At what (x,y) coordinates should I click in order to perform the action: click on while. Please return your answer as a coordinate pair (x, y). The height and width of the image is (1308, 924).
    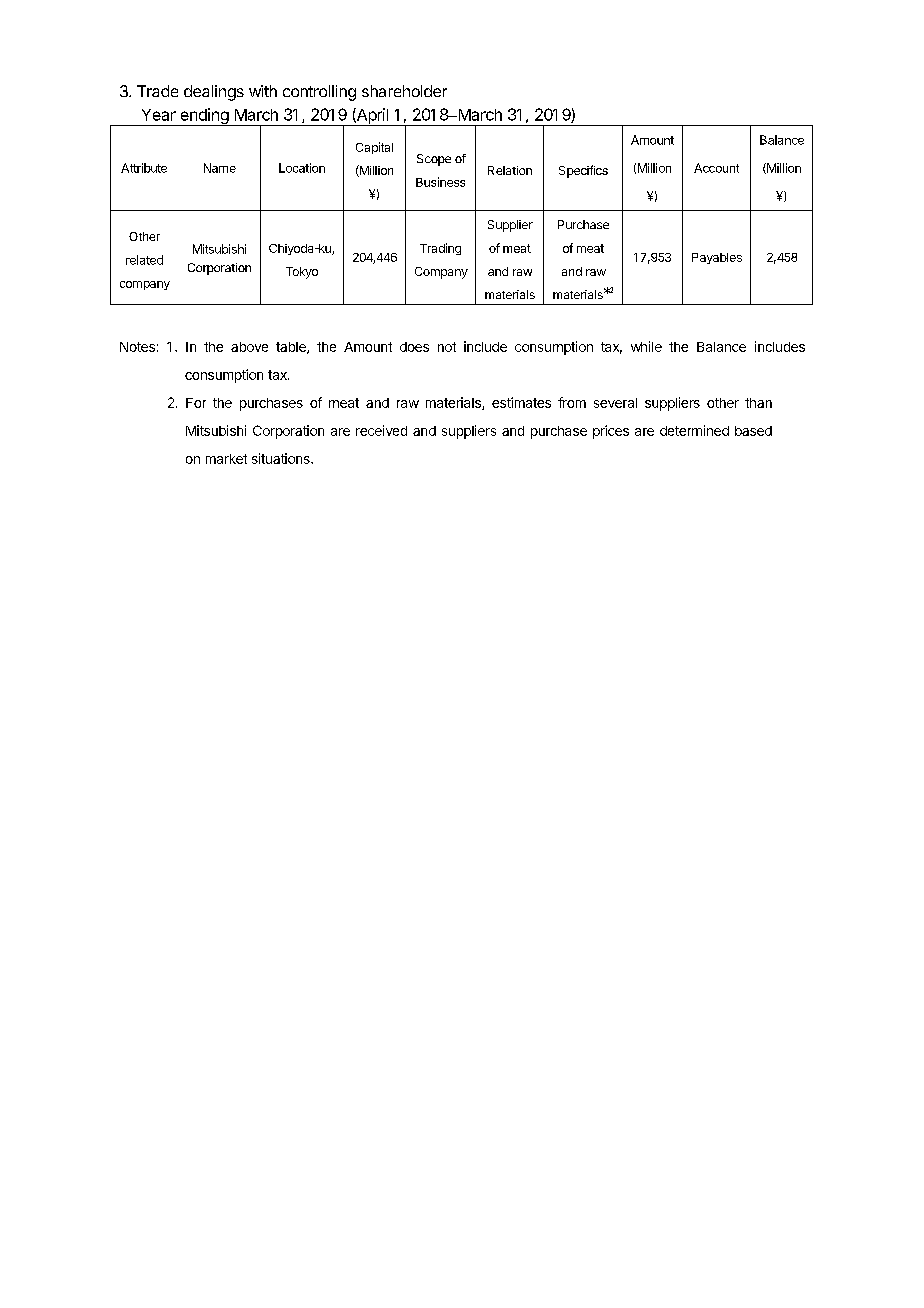
    Looking at the image, I should click on (646, 346).
